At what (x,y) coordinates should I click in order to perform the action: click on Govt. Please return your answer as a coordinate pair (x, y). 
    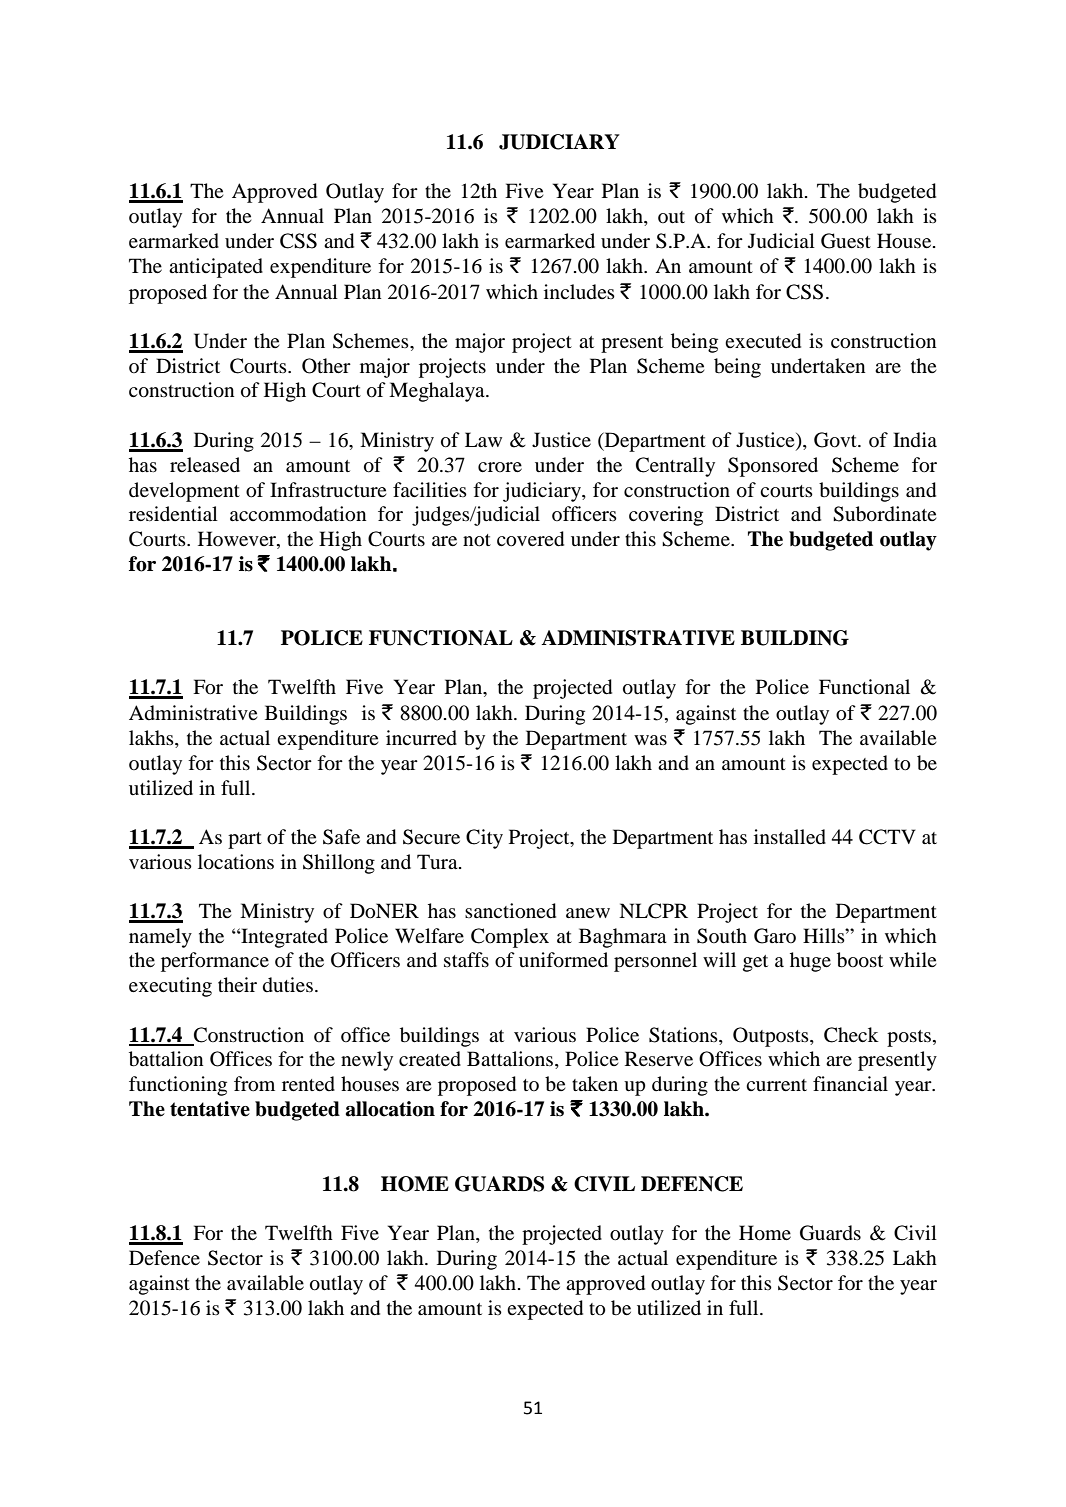
    Looking at the image, I should click on (836, 440).
